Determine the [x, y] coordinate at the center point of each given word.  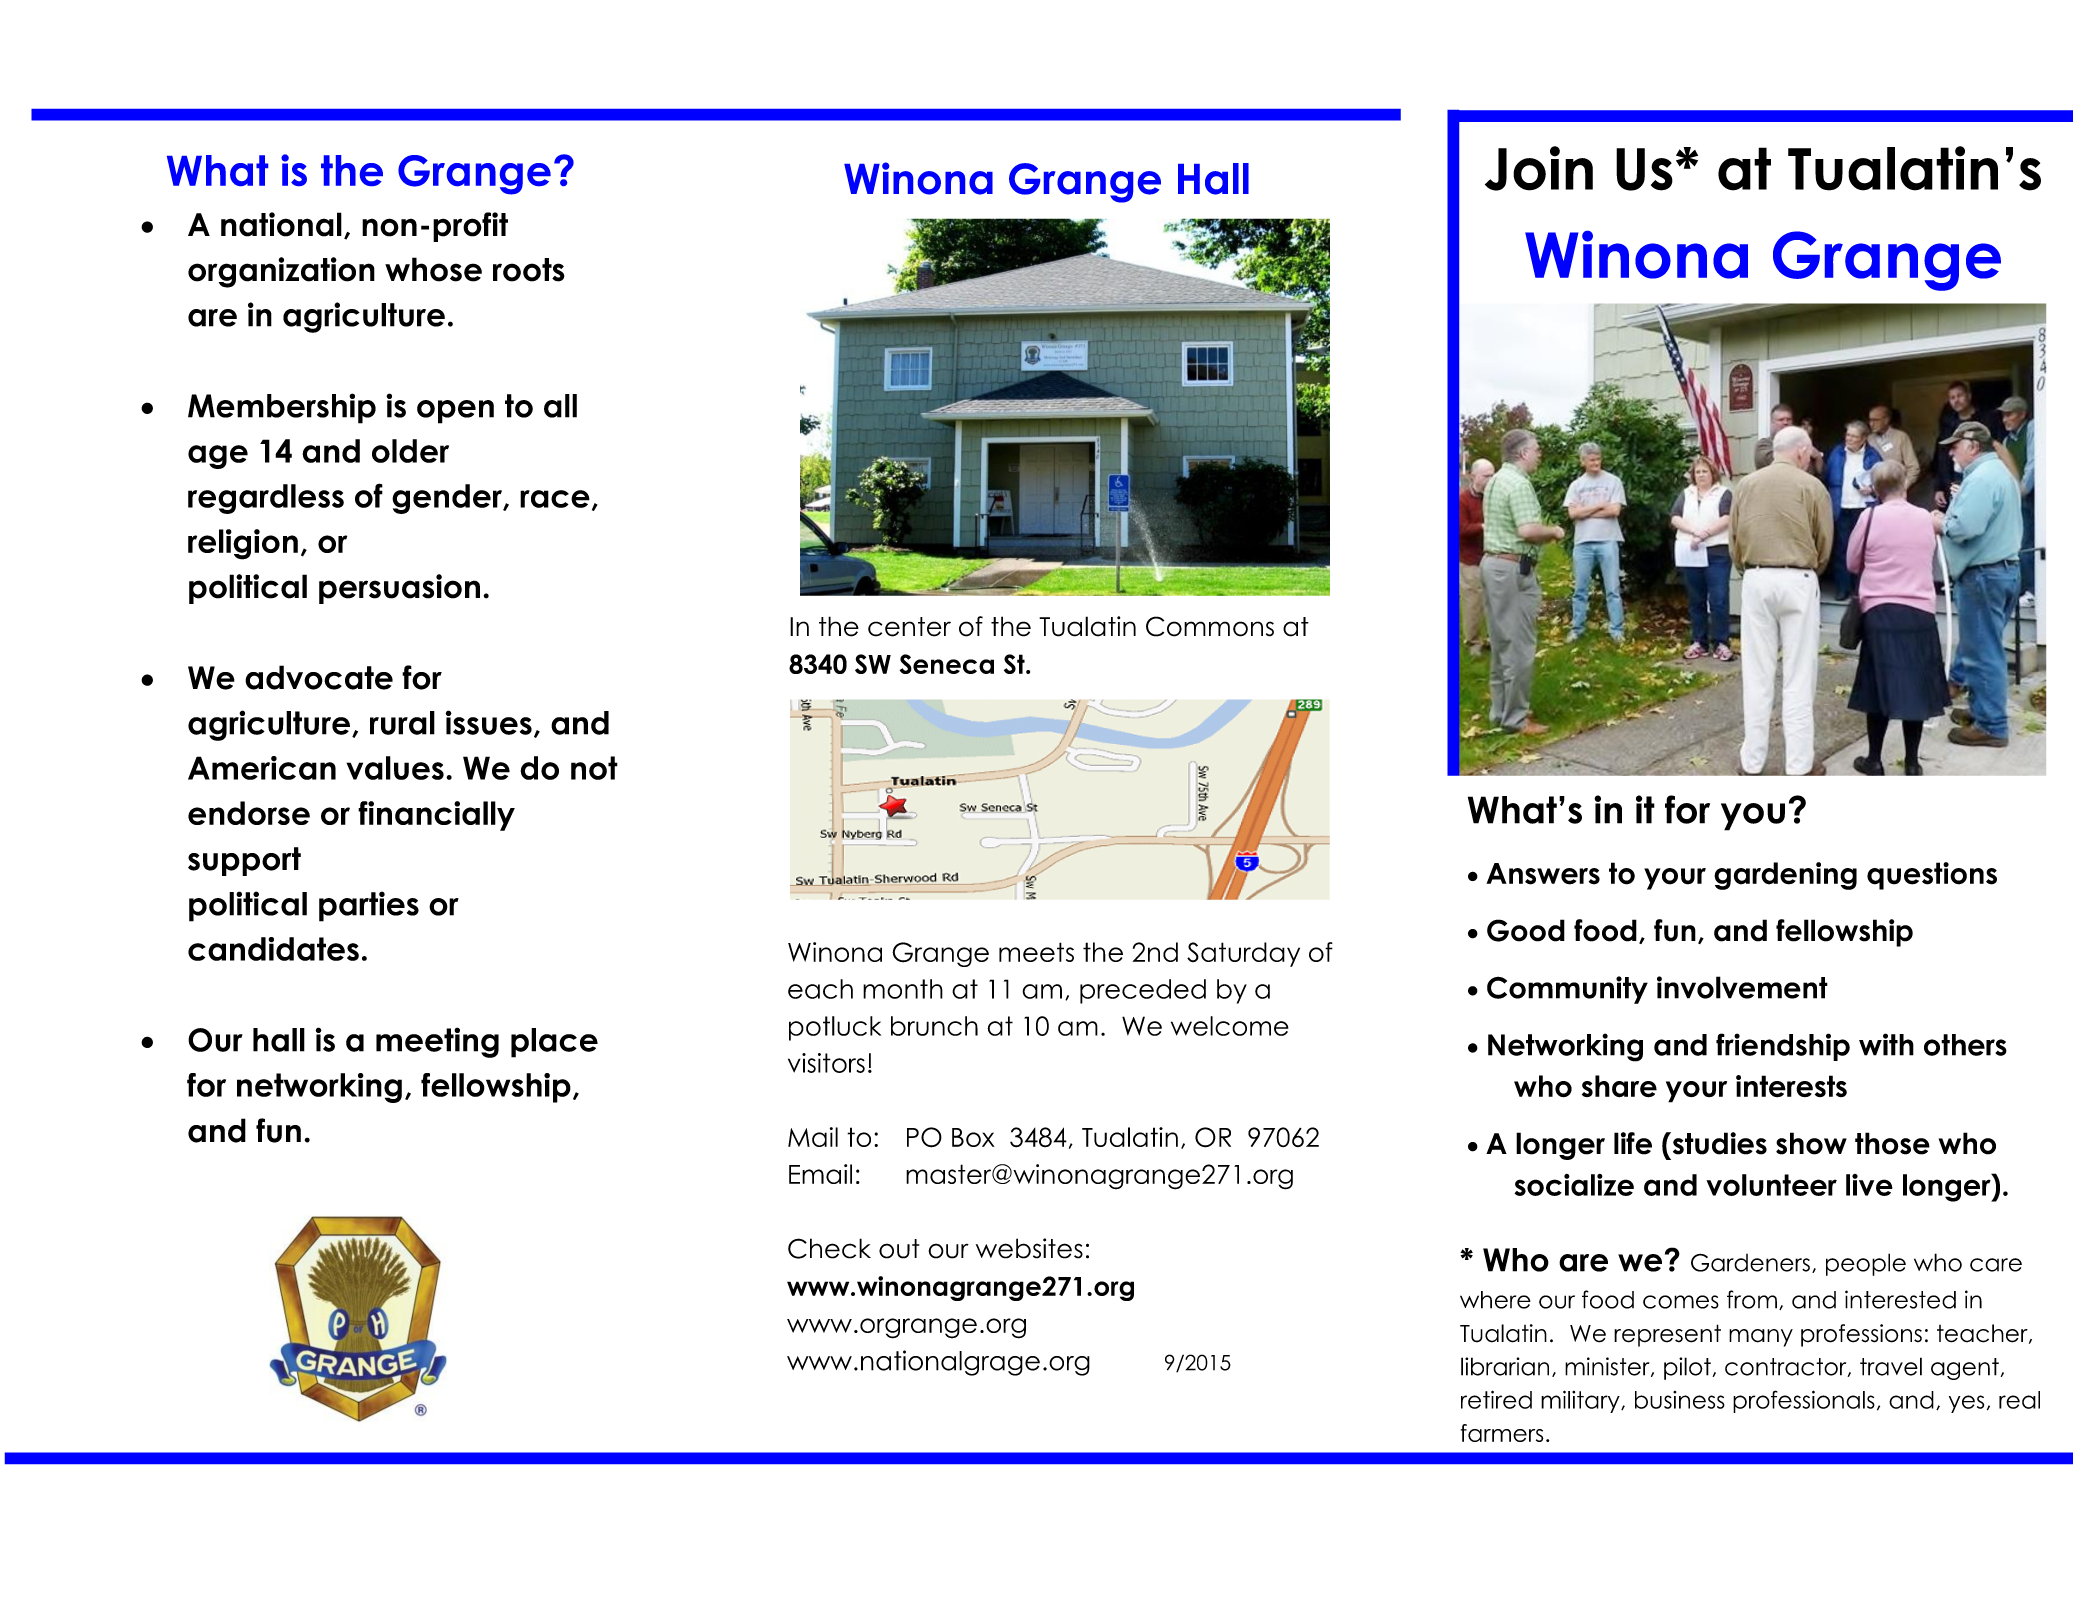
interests [1791, 1086]
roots [529, 270]
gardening [1785, 876]
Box [973, 1137]
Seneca [947, 664]
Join [1539, 168]
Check [829, 1248]
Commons [1210, 626]
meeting [437, 1042]
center [909, 627]
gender [448, 499]
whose [433, 269]
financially [436, 816]
